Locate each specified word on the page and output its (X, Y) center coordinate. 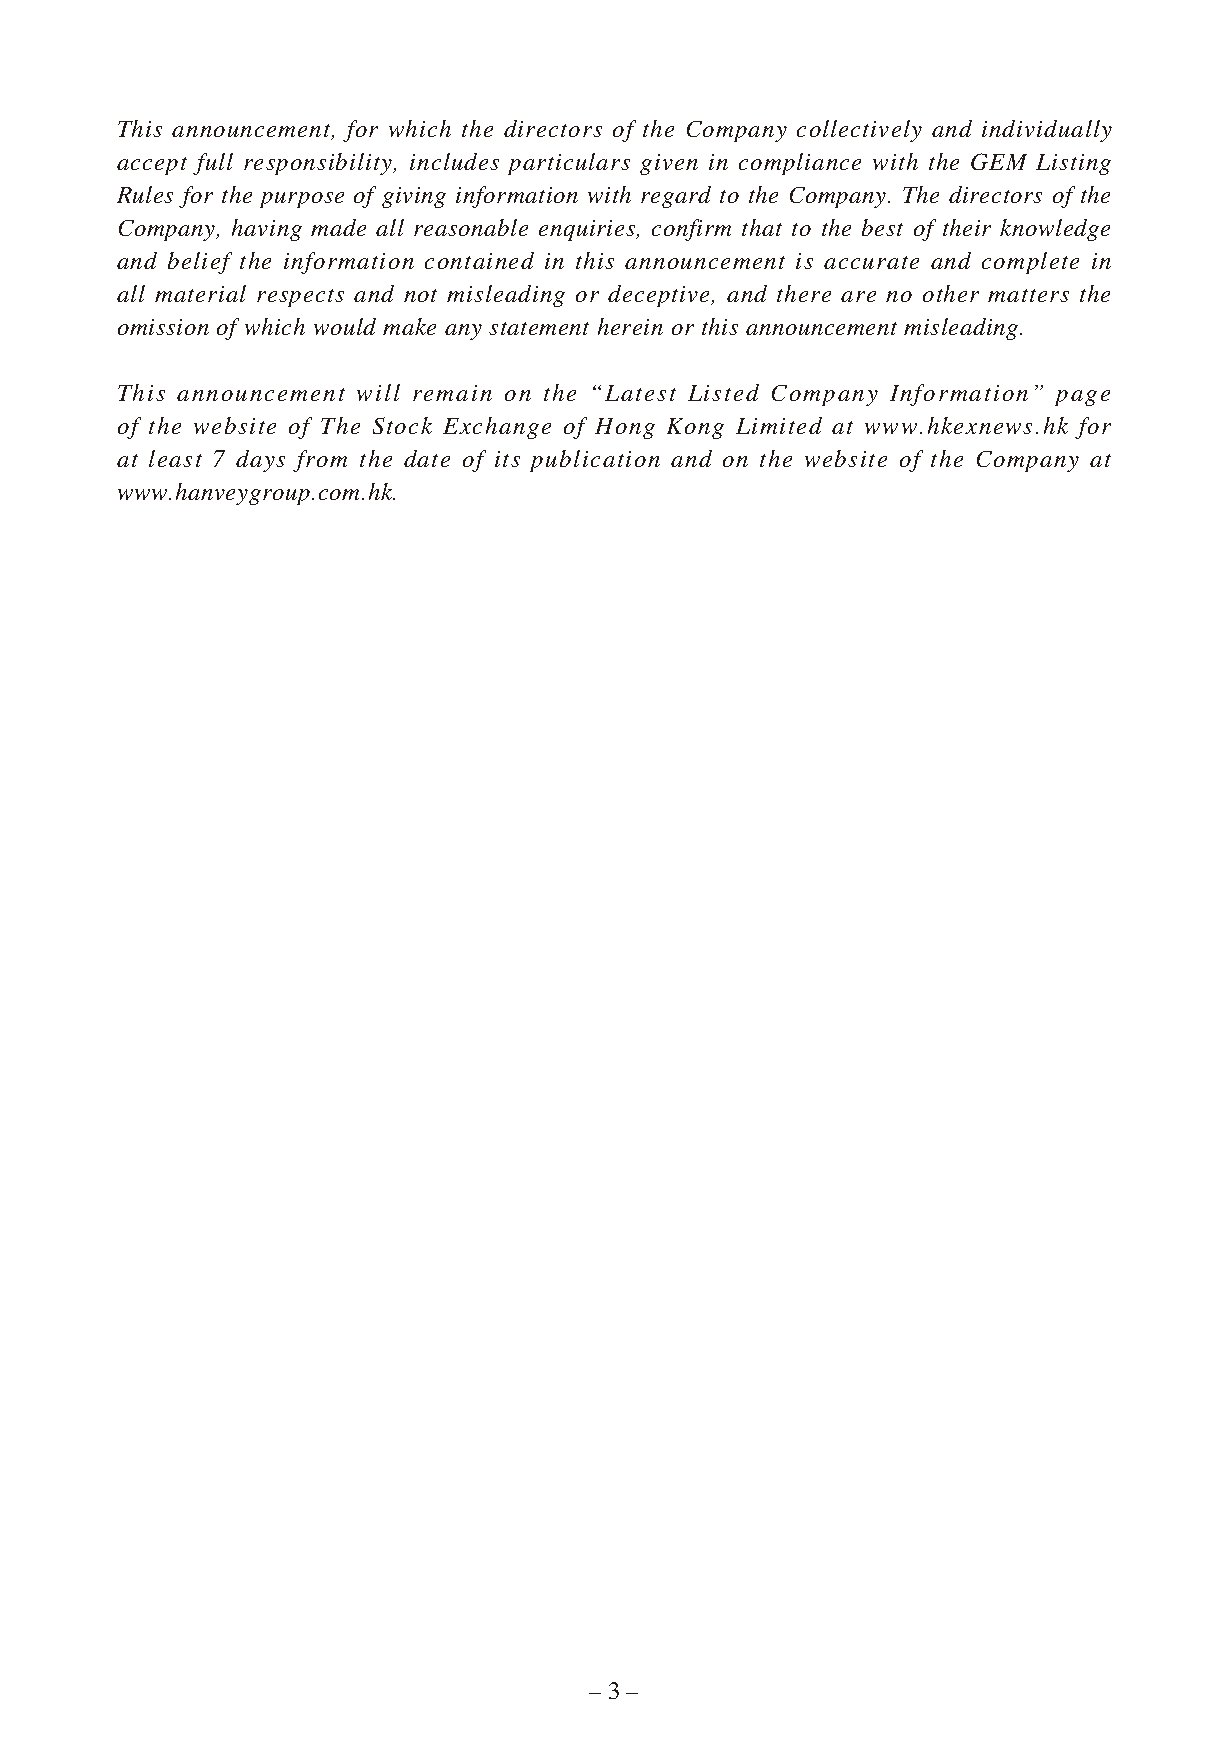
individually (1047, 131)
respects (300, 298)
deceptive (660, 296)
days (260, 461)
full (213, 164)
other (951, 293)
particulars (569, 164)
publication (595, 461)
